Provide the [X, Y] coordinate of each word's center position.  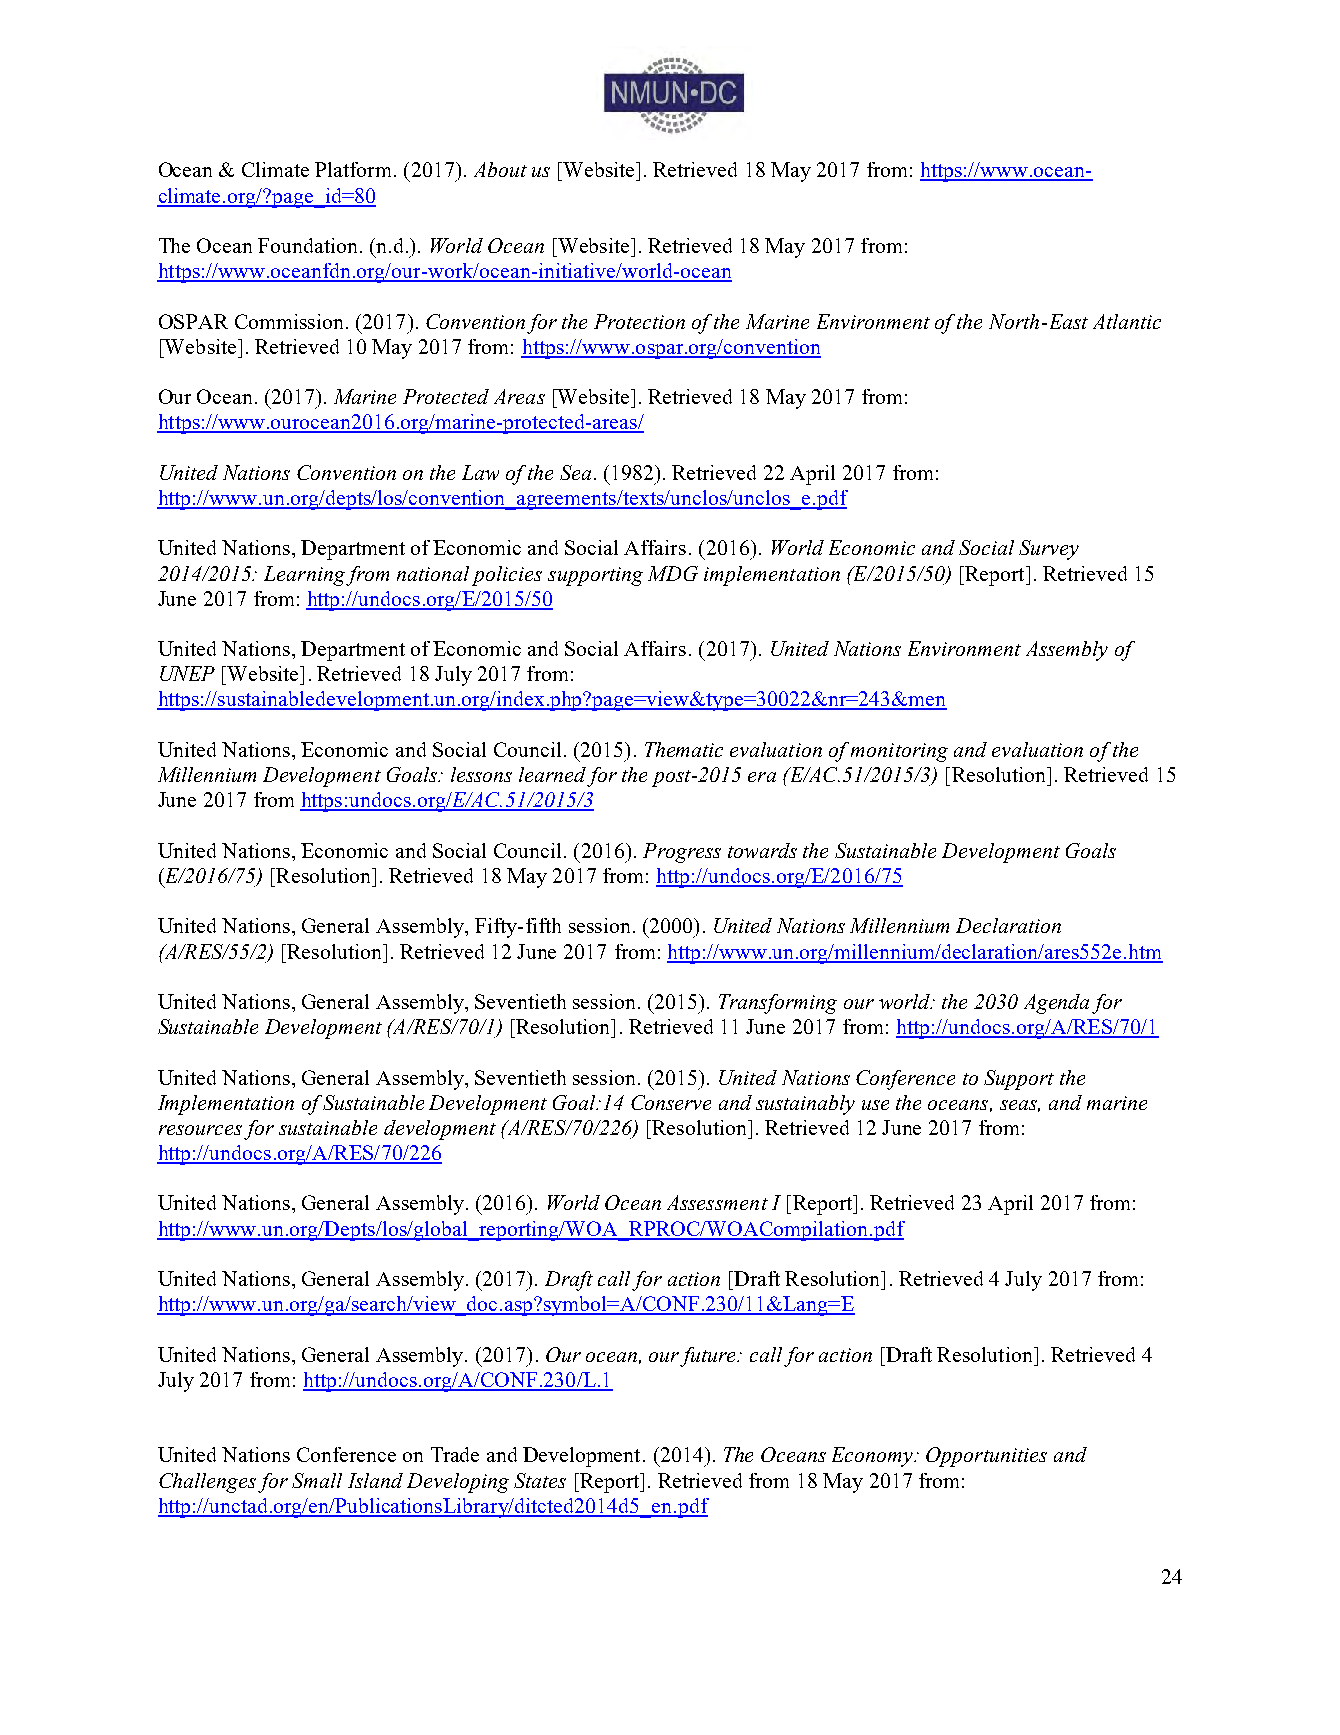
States [540, 1480]
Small [317, 1480]
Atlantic [1127, 321]
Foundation [309, 245]
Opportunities [986, 1457]
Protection [639, 321]
